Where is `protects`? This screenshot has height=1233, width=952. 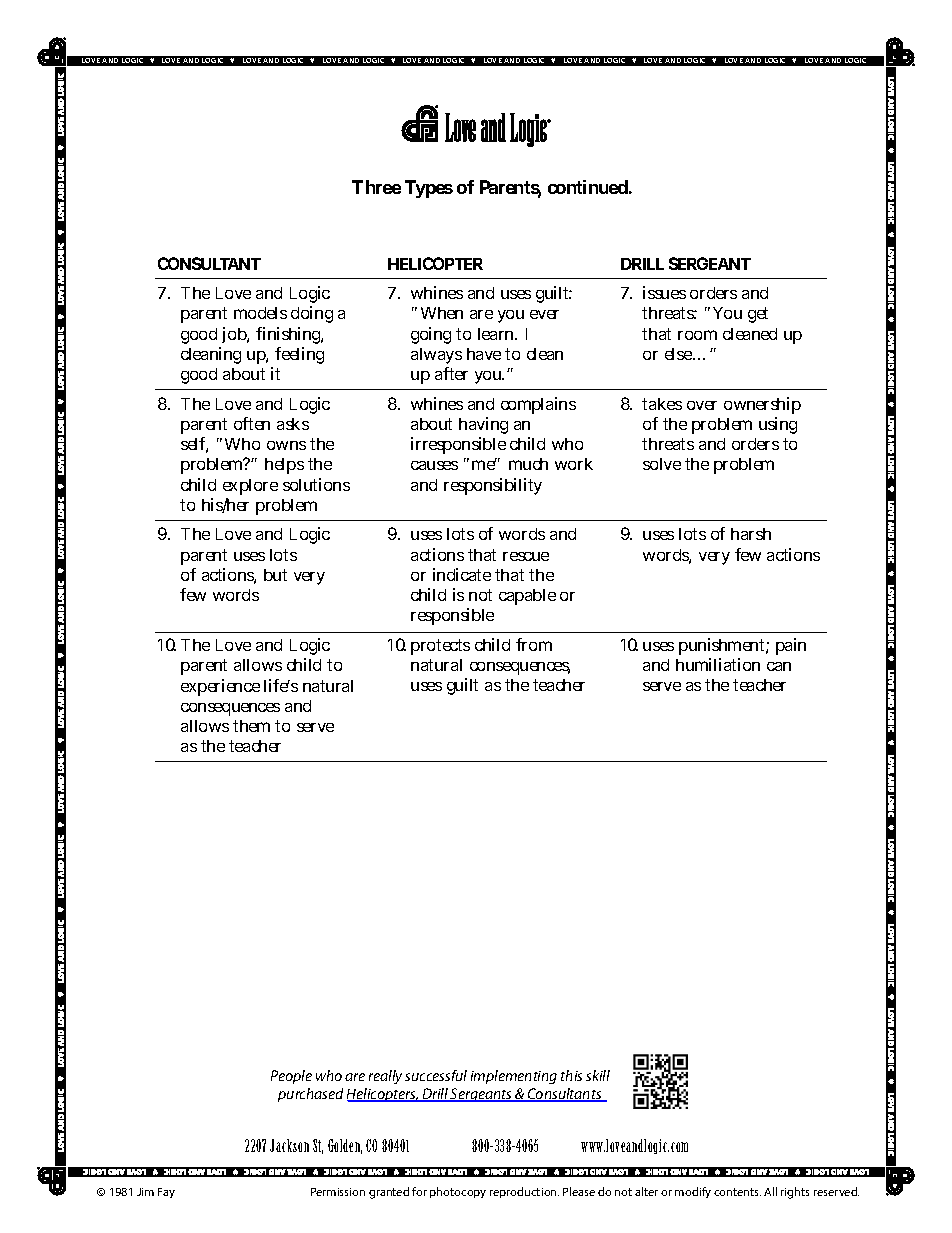 protects is located at coordinates (440, 647).
